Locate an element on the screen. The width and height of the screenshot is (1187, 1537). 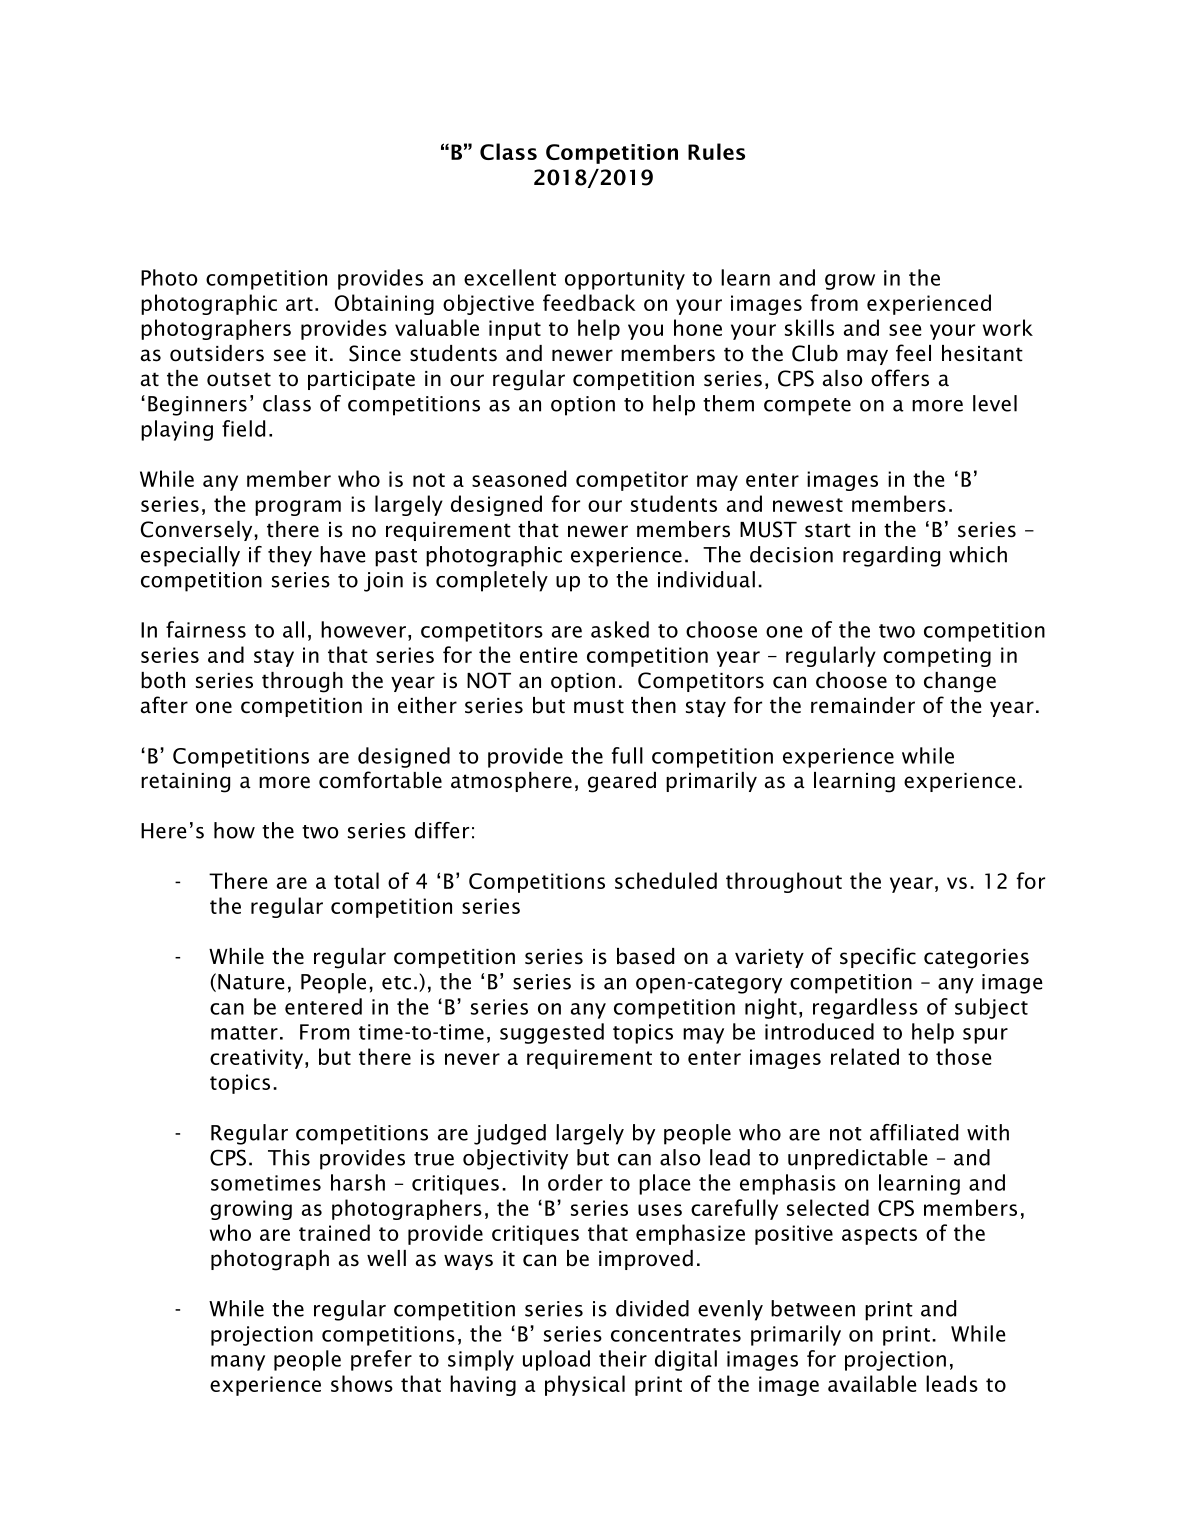
many is located at coordinates (238, 1363).
